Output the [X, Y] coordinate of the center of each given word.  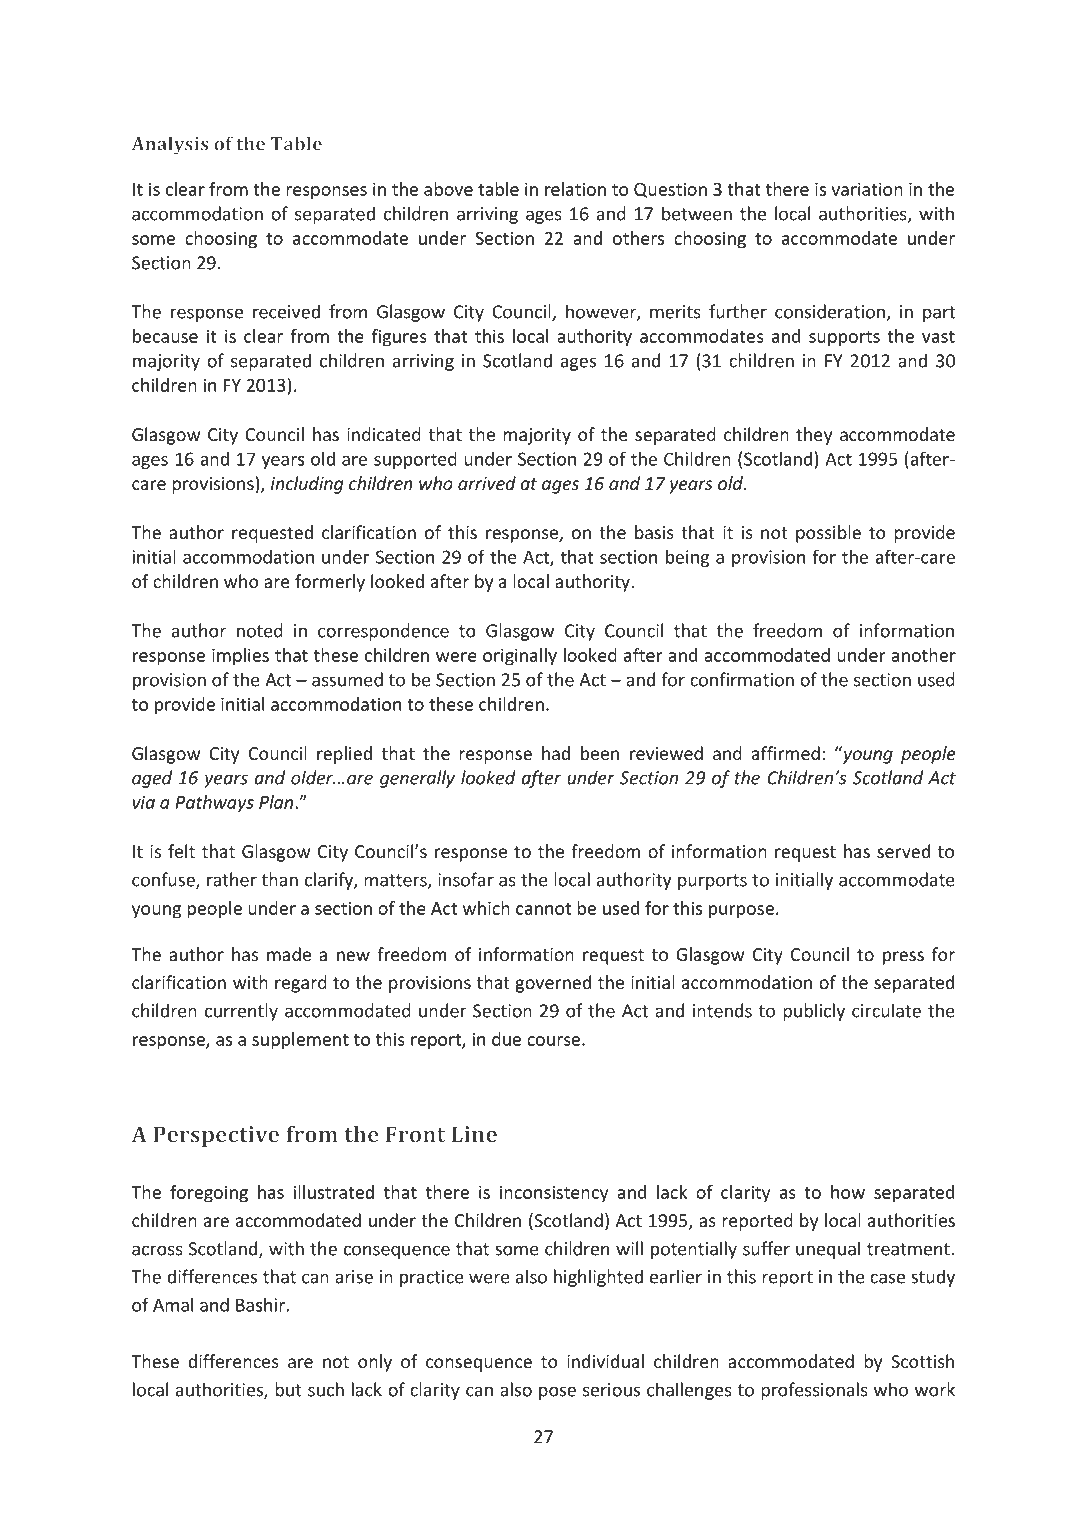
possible [828, 534]
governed [553, 984]
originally [520, 657]
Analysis [170, 145]
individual [605, 1361]
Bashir [261, 1304]
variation [867, 189]
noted [260, 630]
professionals [814, 1391]
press [903, 958]
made [289, 954]
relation [575, 189]
